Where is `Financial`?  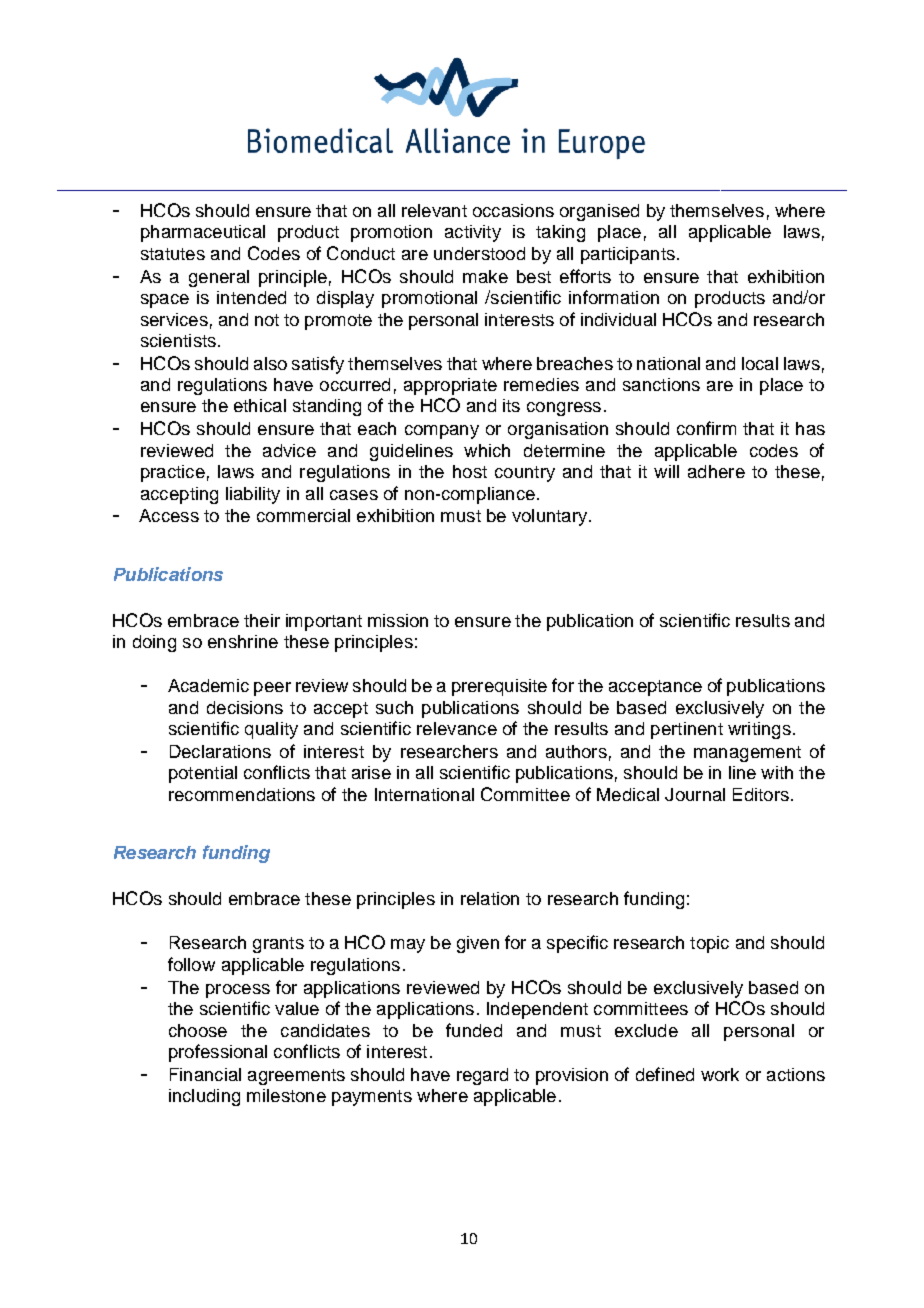
Financial is located at coordinates (205, 1074).
